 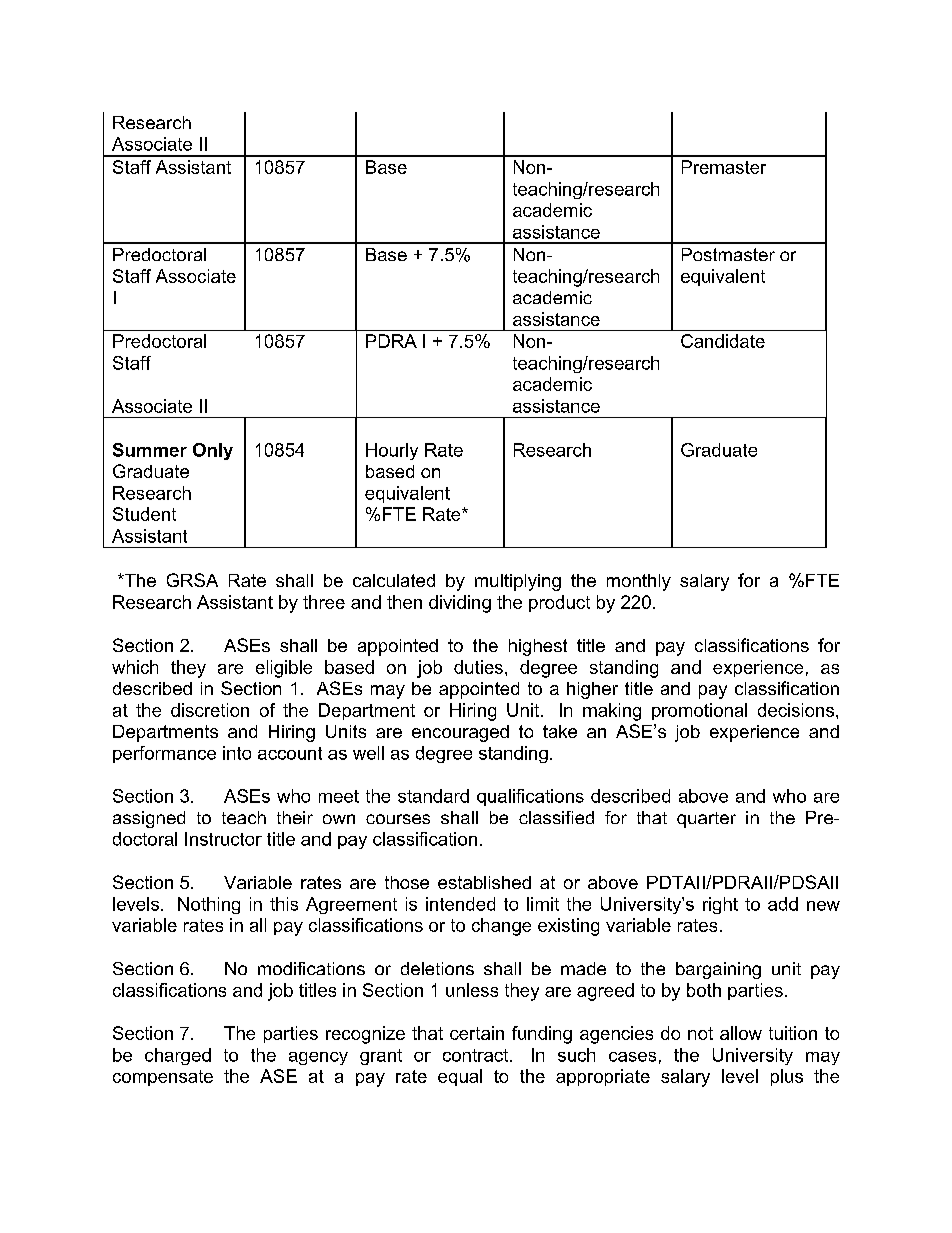 I want to click on monthly, so click(x=639, y=582).
